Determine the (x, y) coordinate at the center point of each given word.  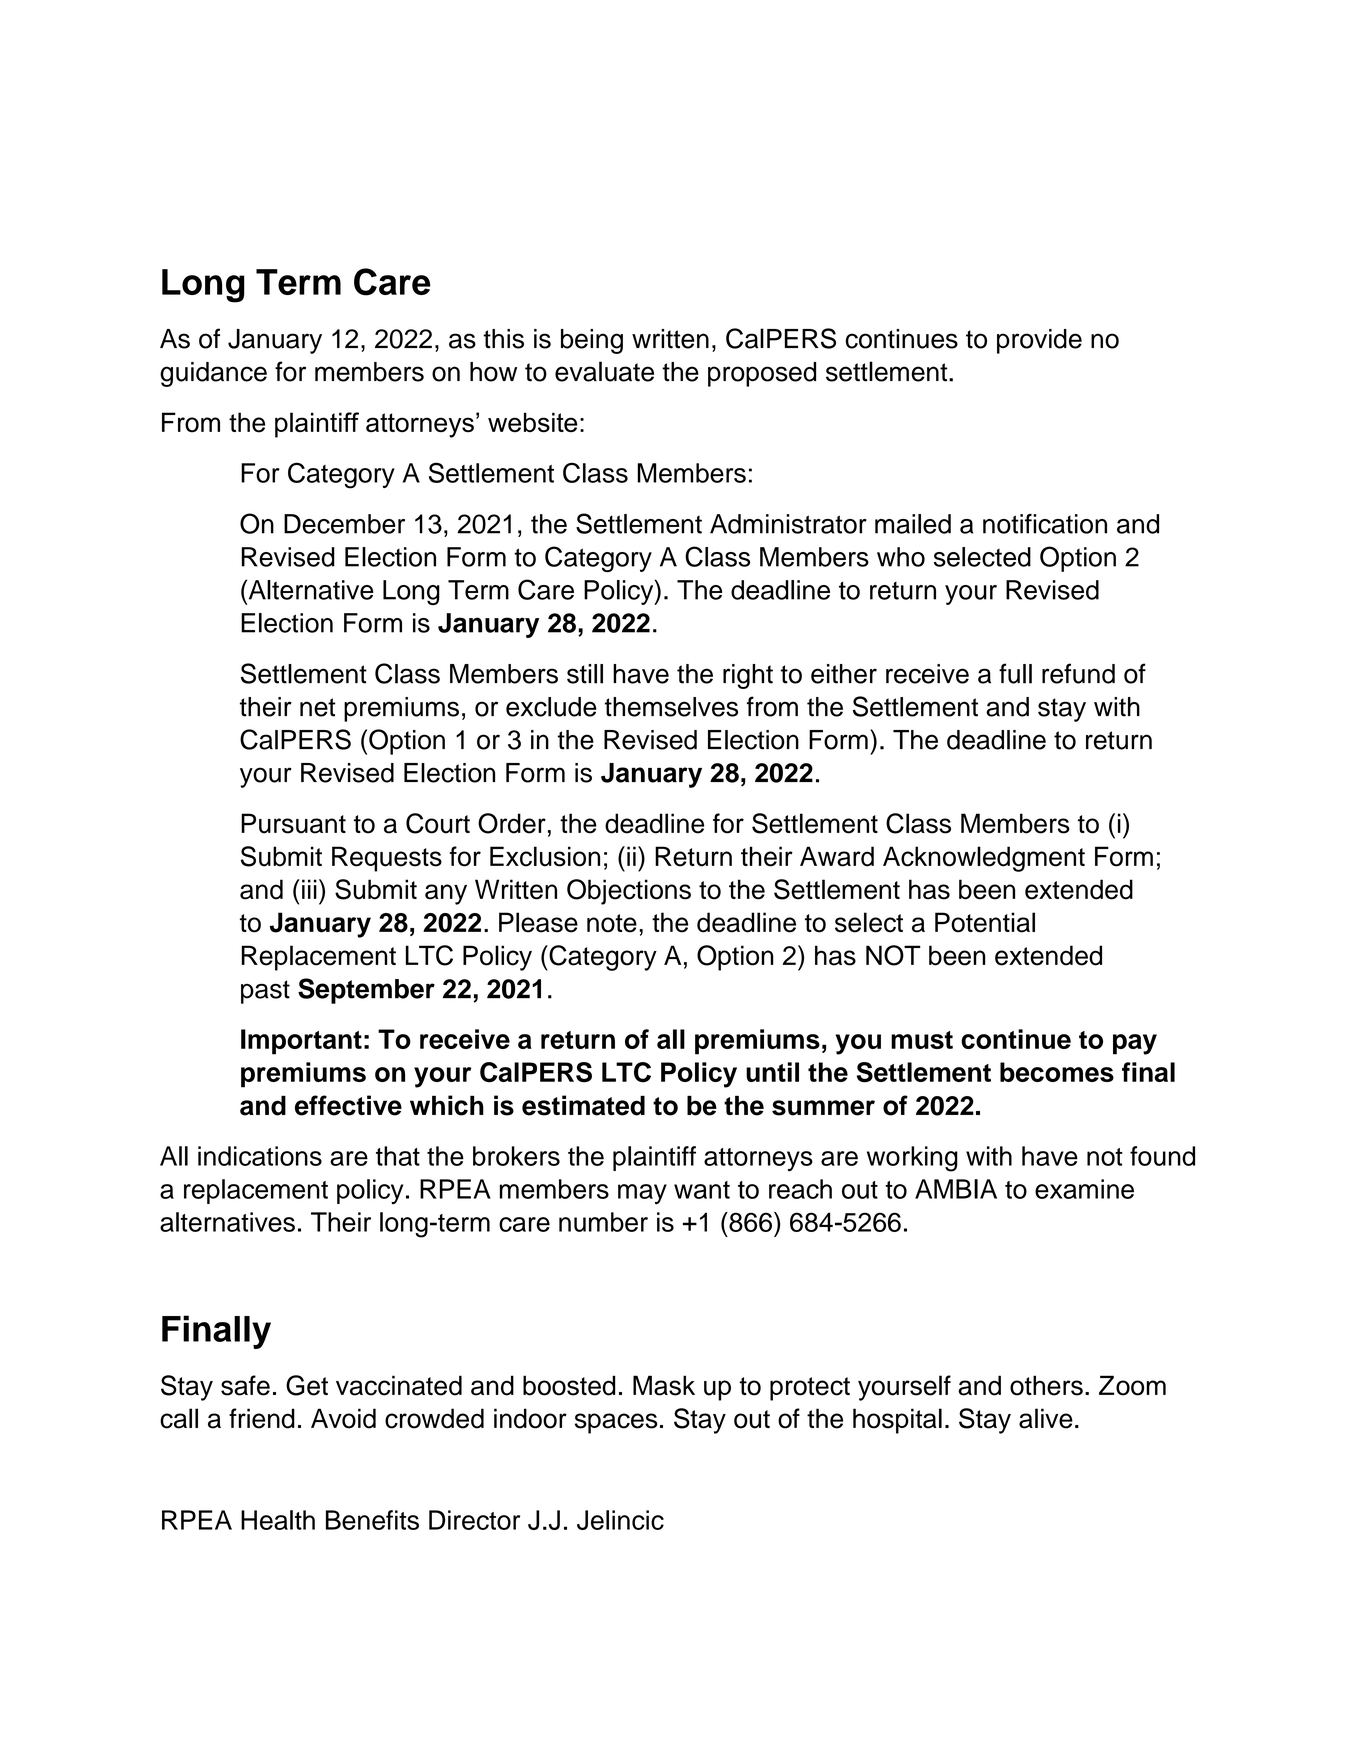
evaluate (604, 371)
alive (1046, 1418)
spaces (616, 1423)
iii (309, 889)
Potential (985, 922)
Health (278, 1520)
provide (1039, 341)
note (612, 923)
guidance (213, 374)
